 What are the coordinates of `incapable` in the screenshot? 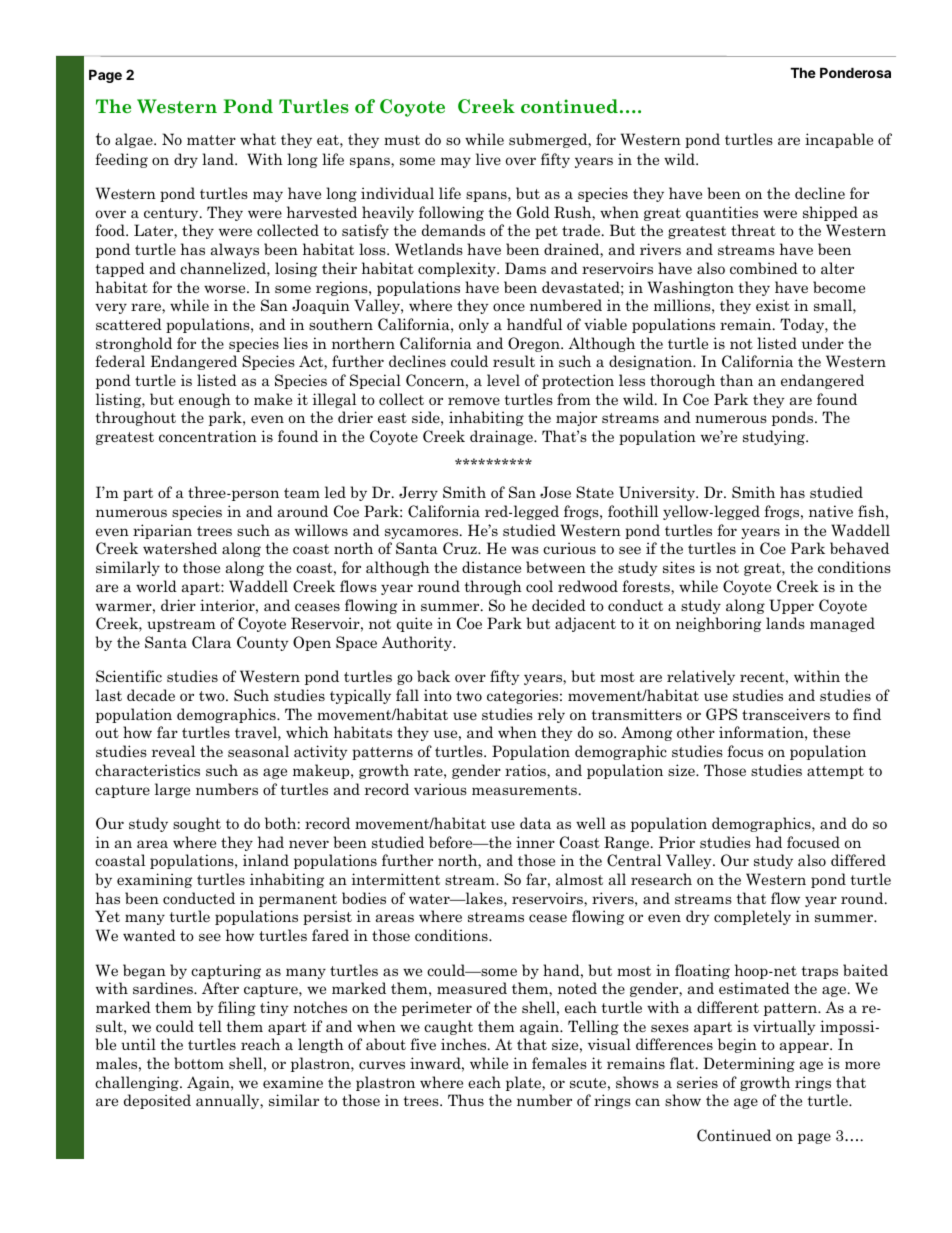 It's located at (839, 140).
